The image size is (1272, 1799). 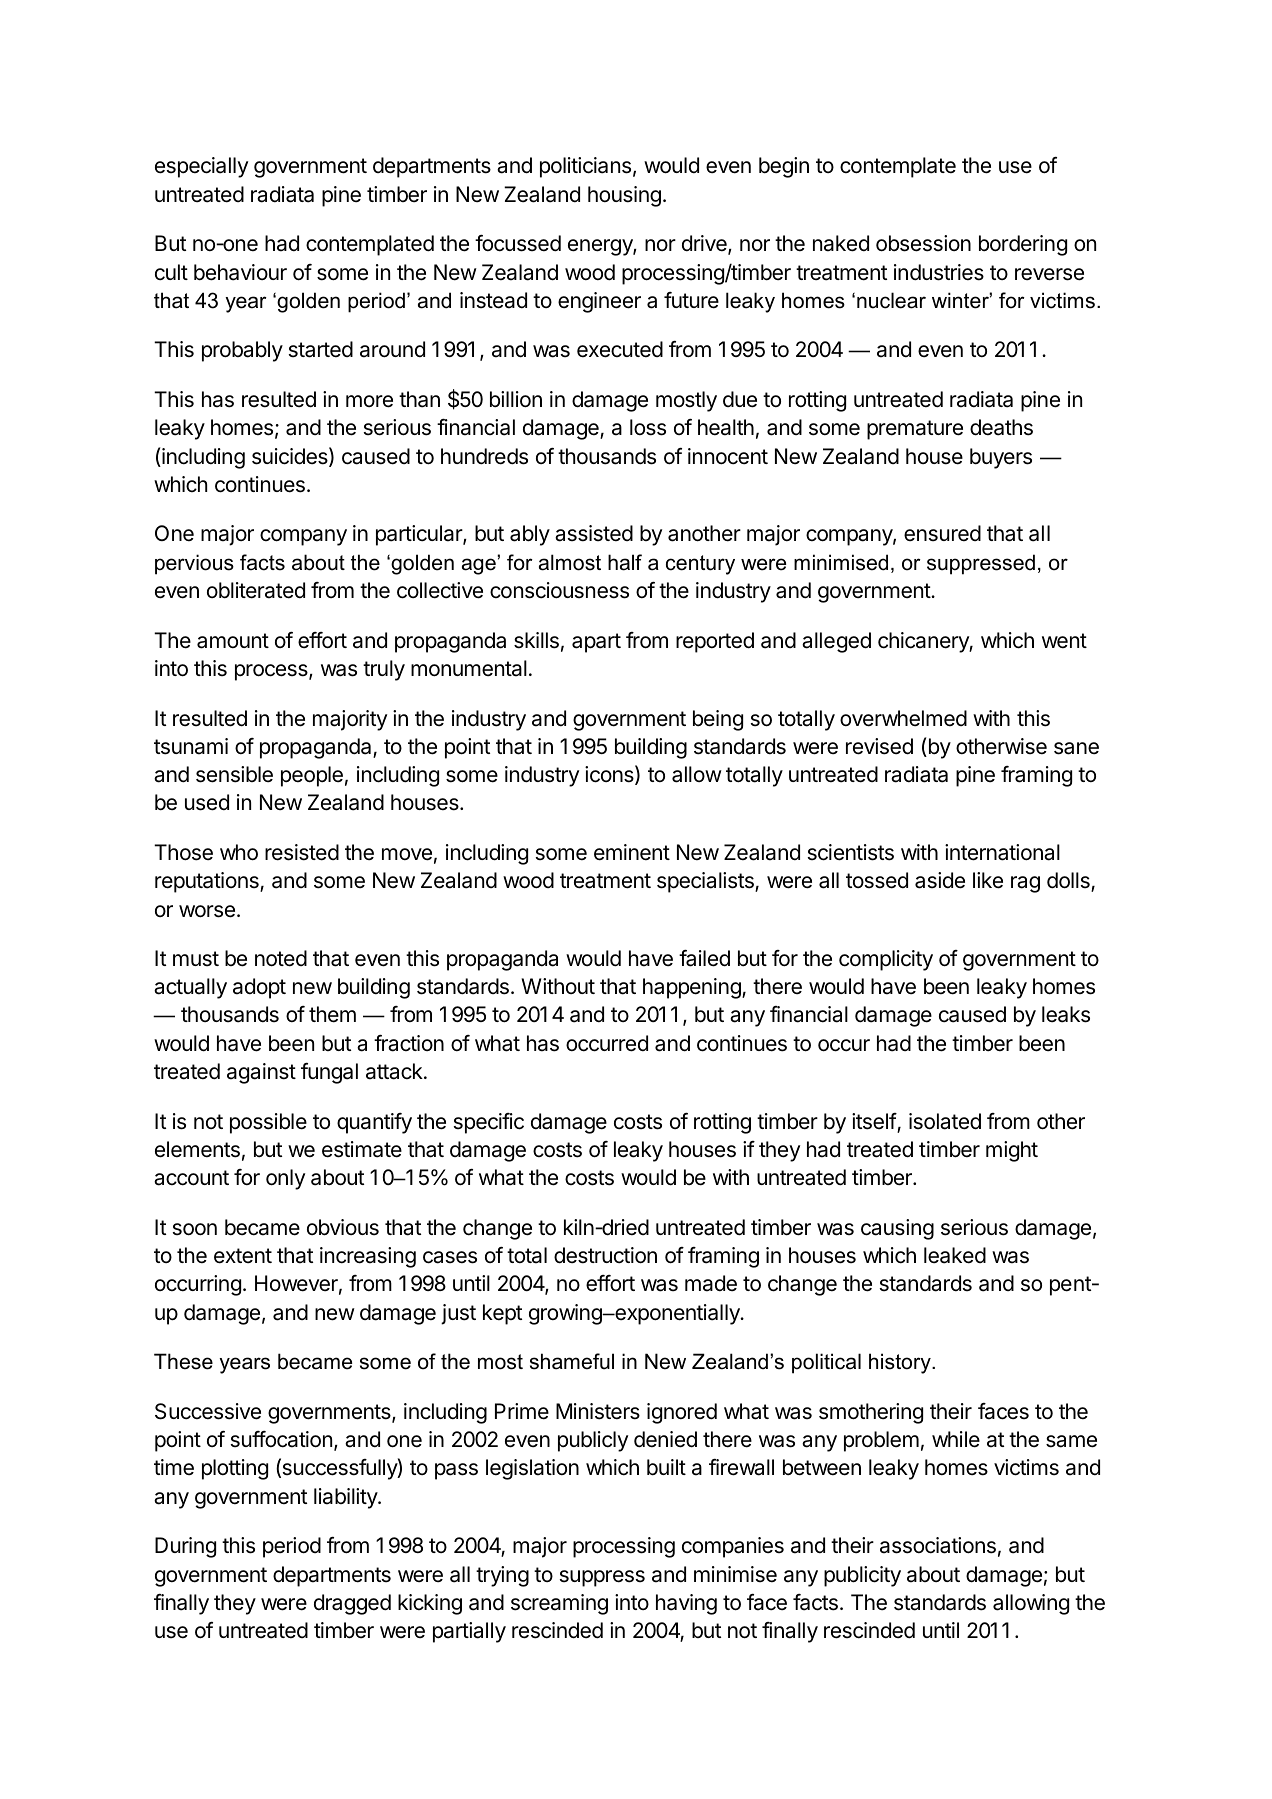 What do you see at coordinates (686, 1604) in the screenshot?
I see `having` at bounding box center [686, 1604].
